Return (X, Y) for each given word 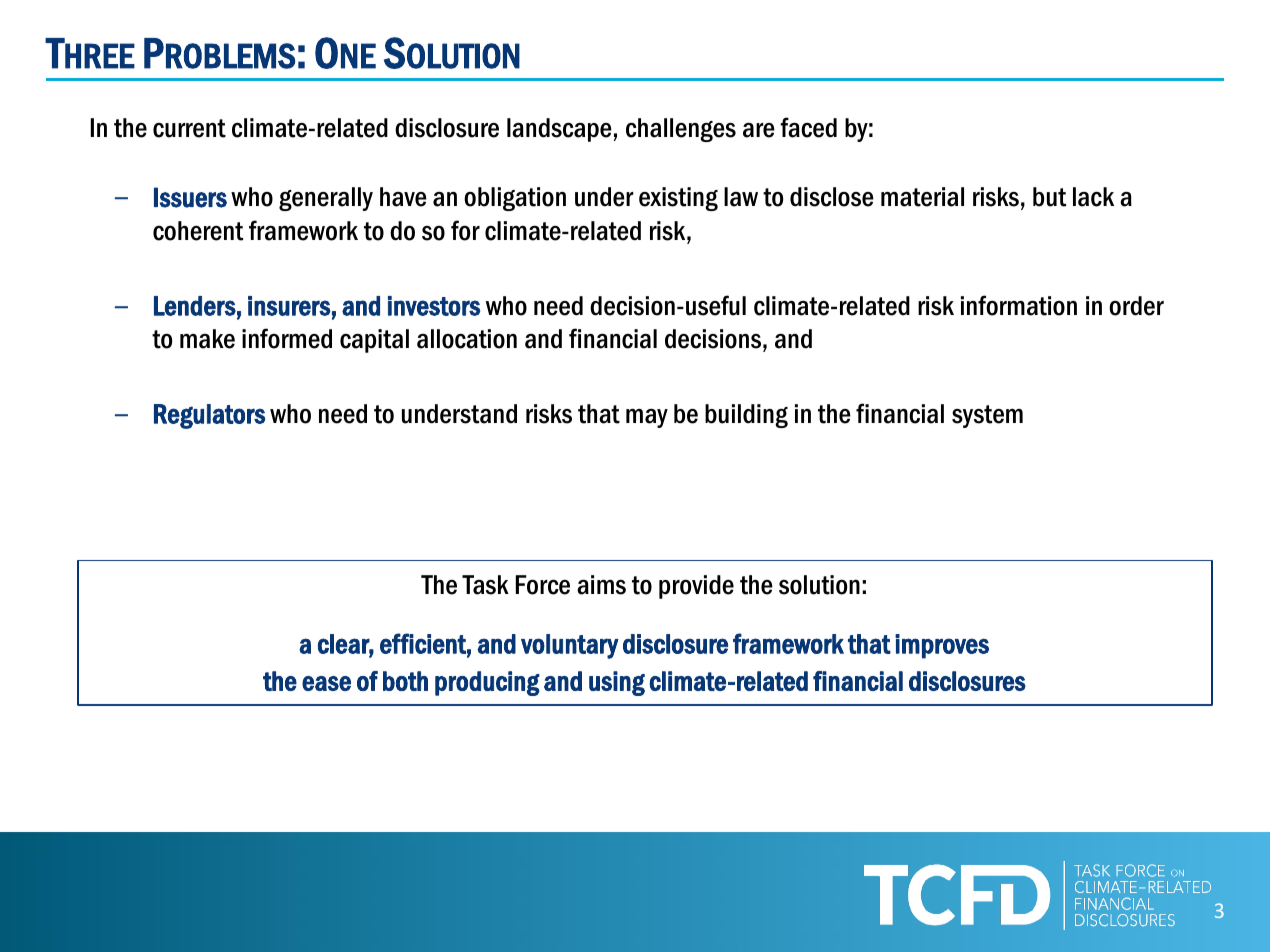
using (617, 683)
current (189, 128)
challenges (681, 130)
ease (326, 683)
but (1049, 197)
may (647, 418)
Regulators (209, 416)
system (987, 416)
